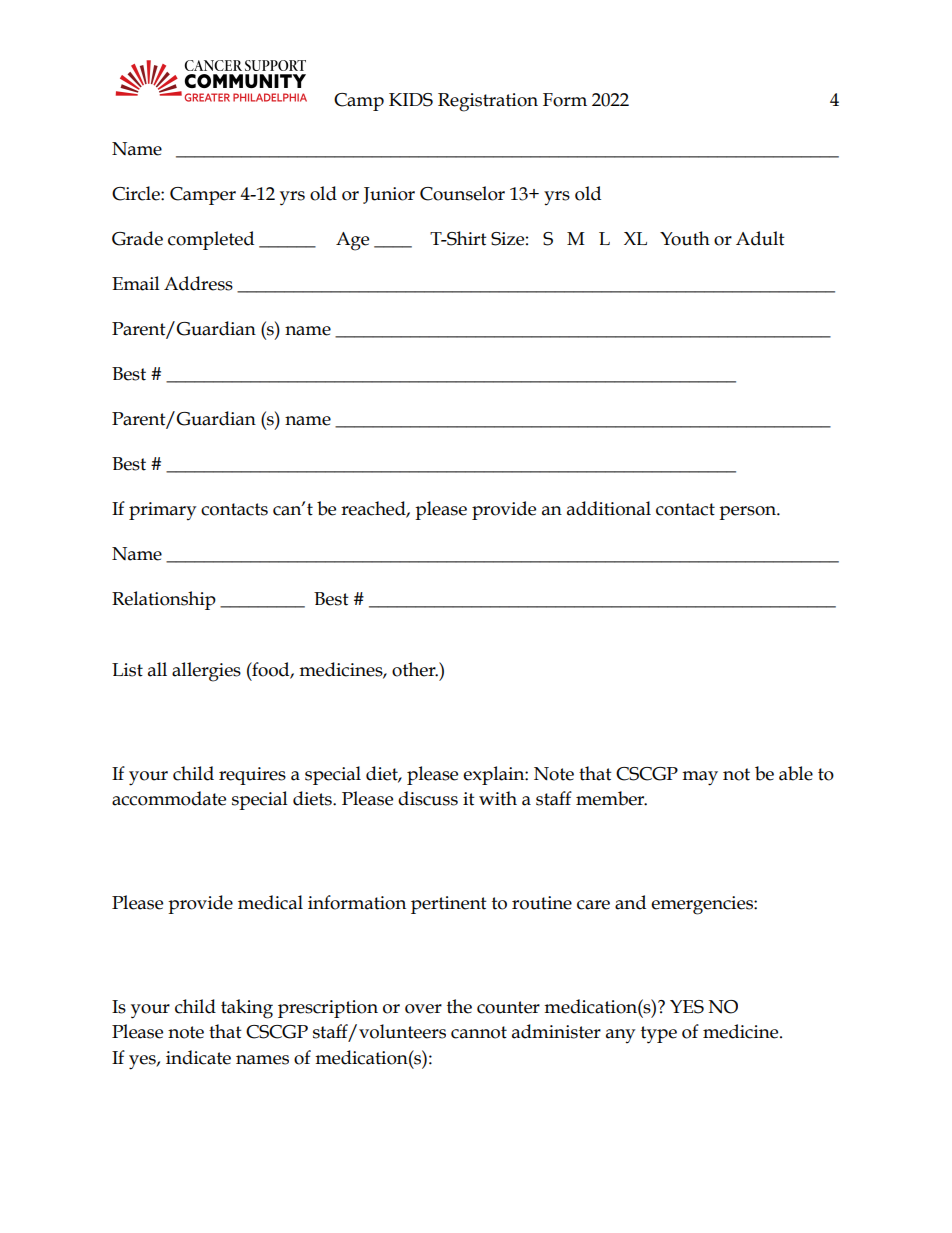 Image resolution: width=952 pixels, height=1233 pixels. Describe the element at coordinates (415, 669) in the page. I see `other` at that location.
